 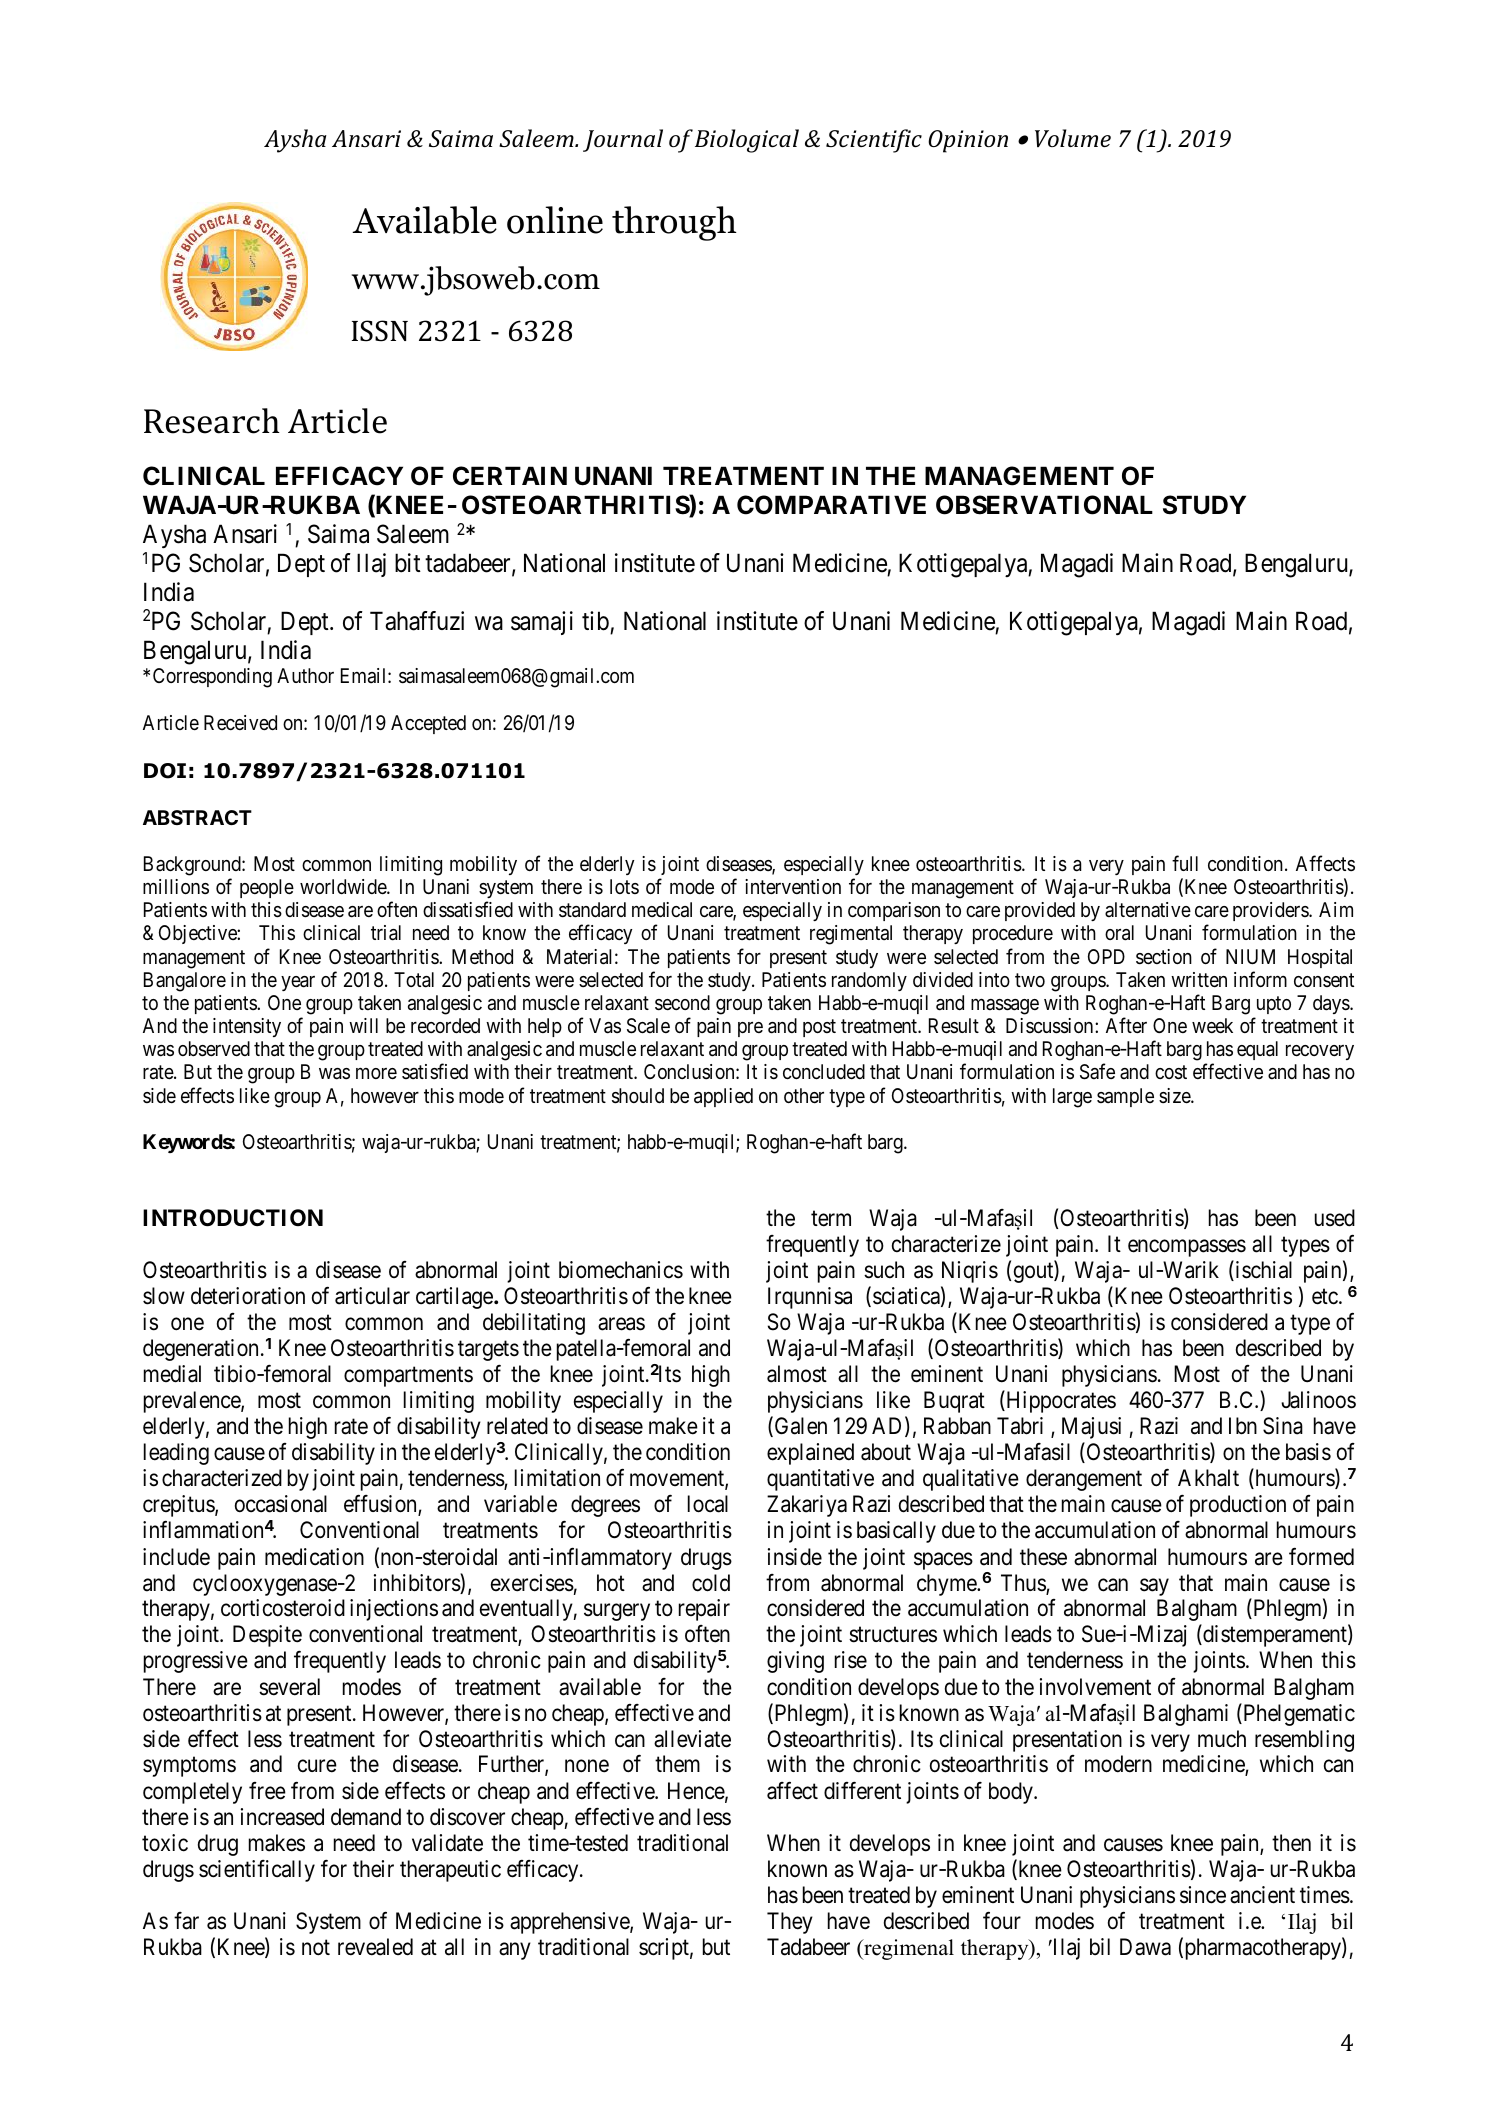 I want to click on ISSN, so click(x=380, y=331).
